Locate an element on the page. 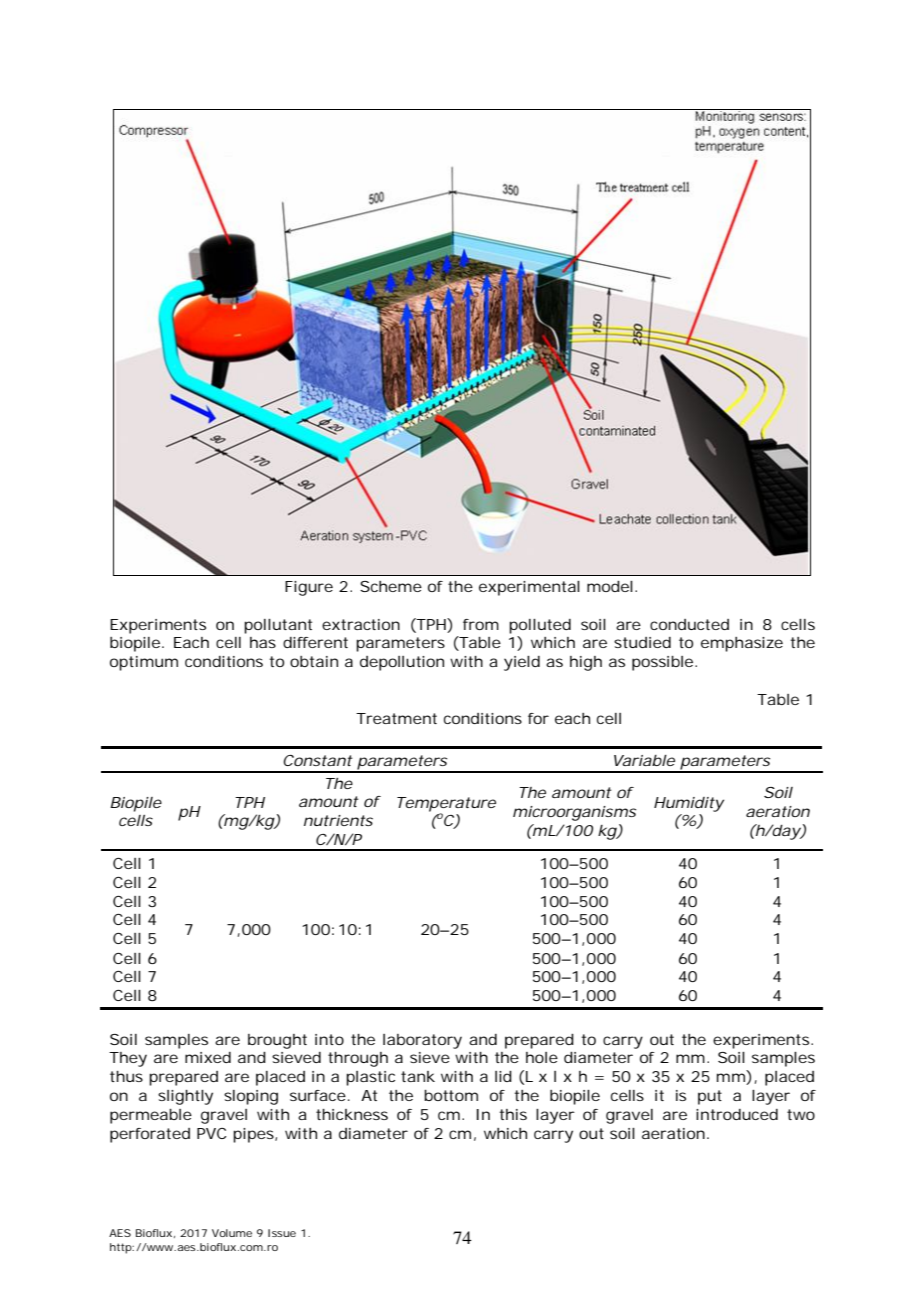 This document has width=924, height=1308. nutrients is located at coordinates (338, 820).
